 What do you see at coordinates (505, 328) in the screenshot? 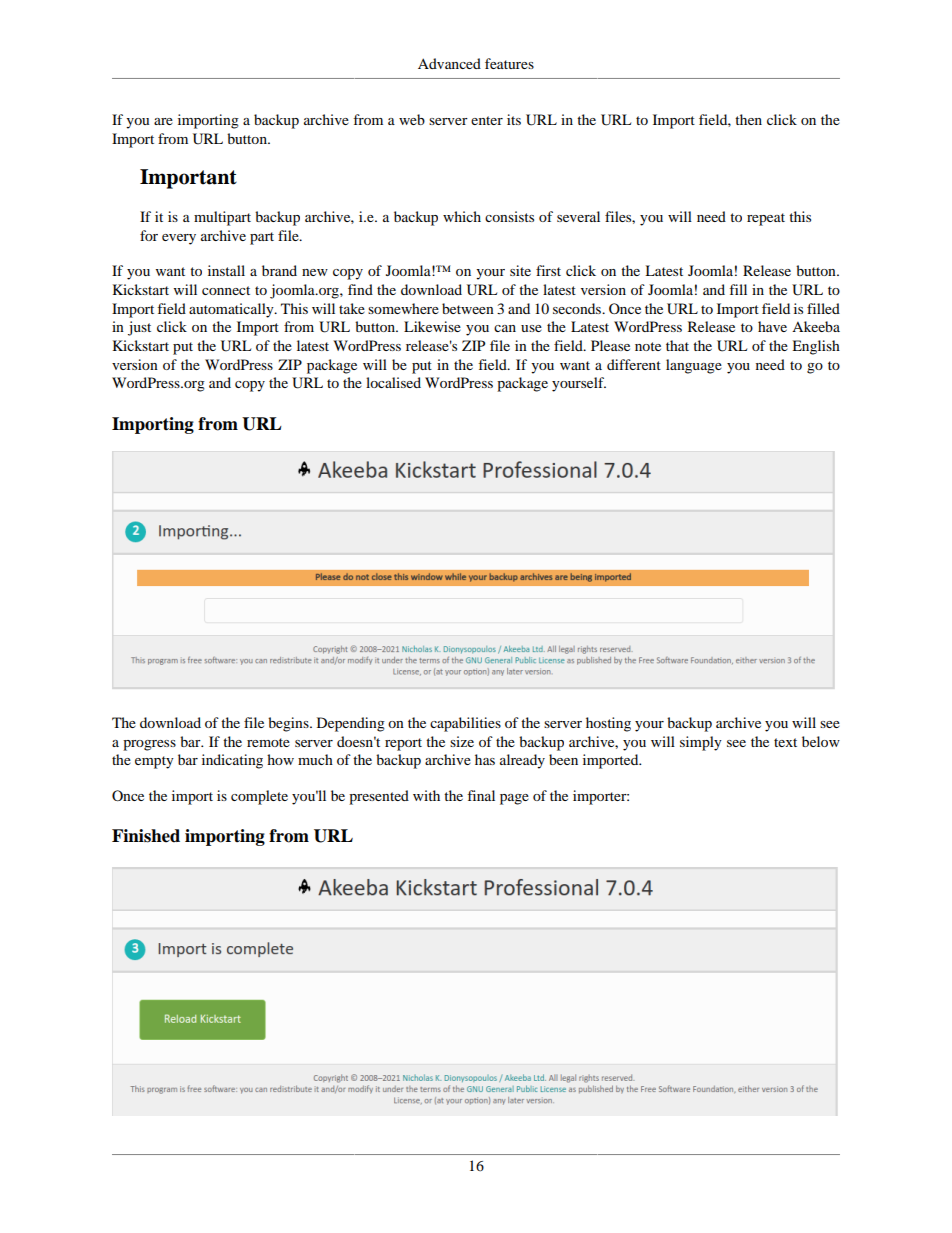
I see `can` at bounding box center [505, 328].
